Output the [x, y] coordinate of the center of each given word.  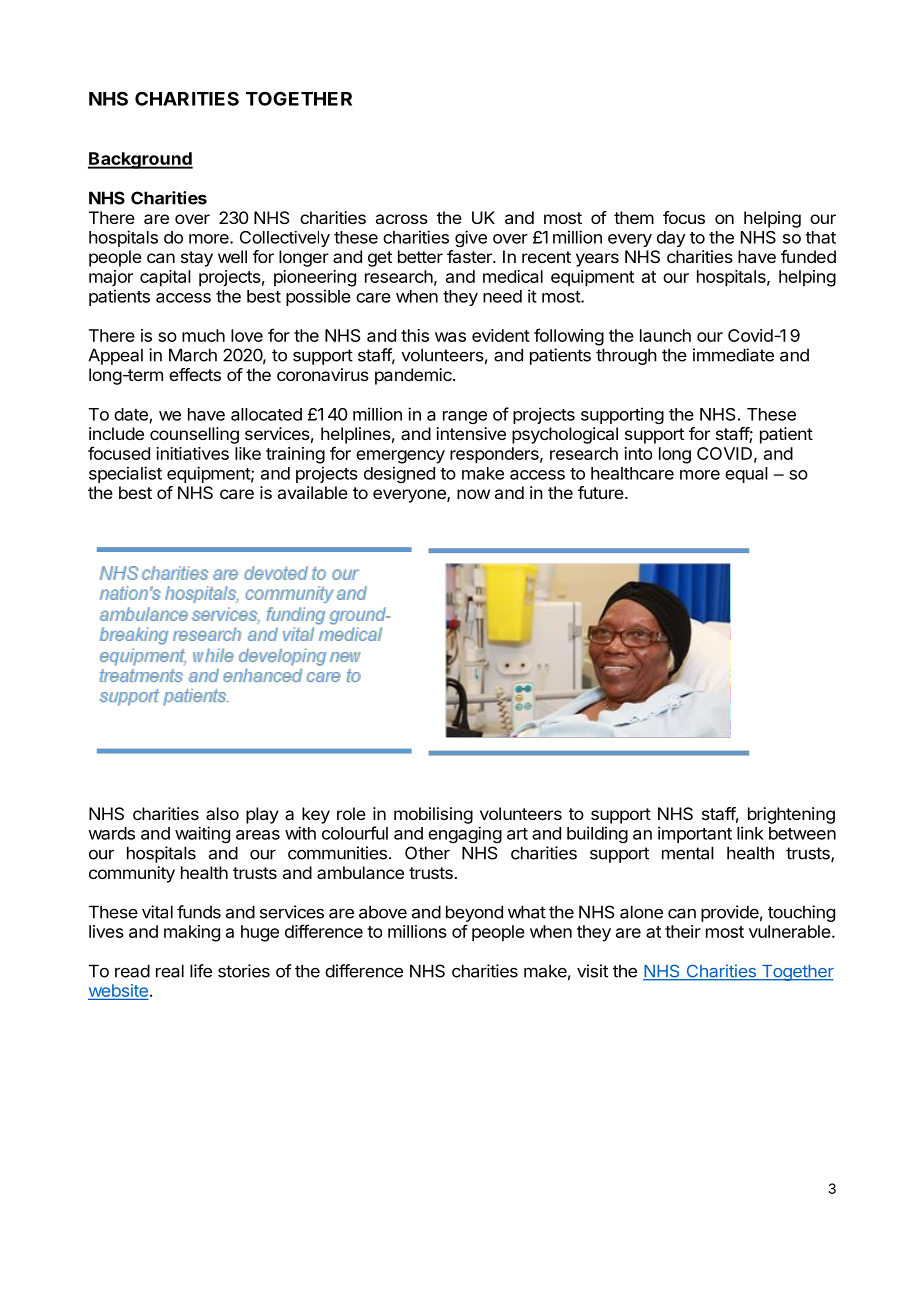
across [402, 219]
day [671, 239]
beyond [474, 913]
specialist [125, 474]
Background [140, 160]
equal [746, 475]
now [473, 494]
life [201, 971]
